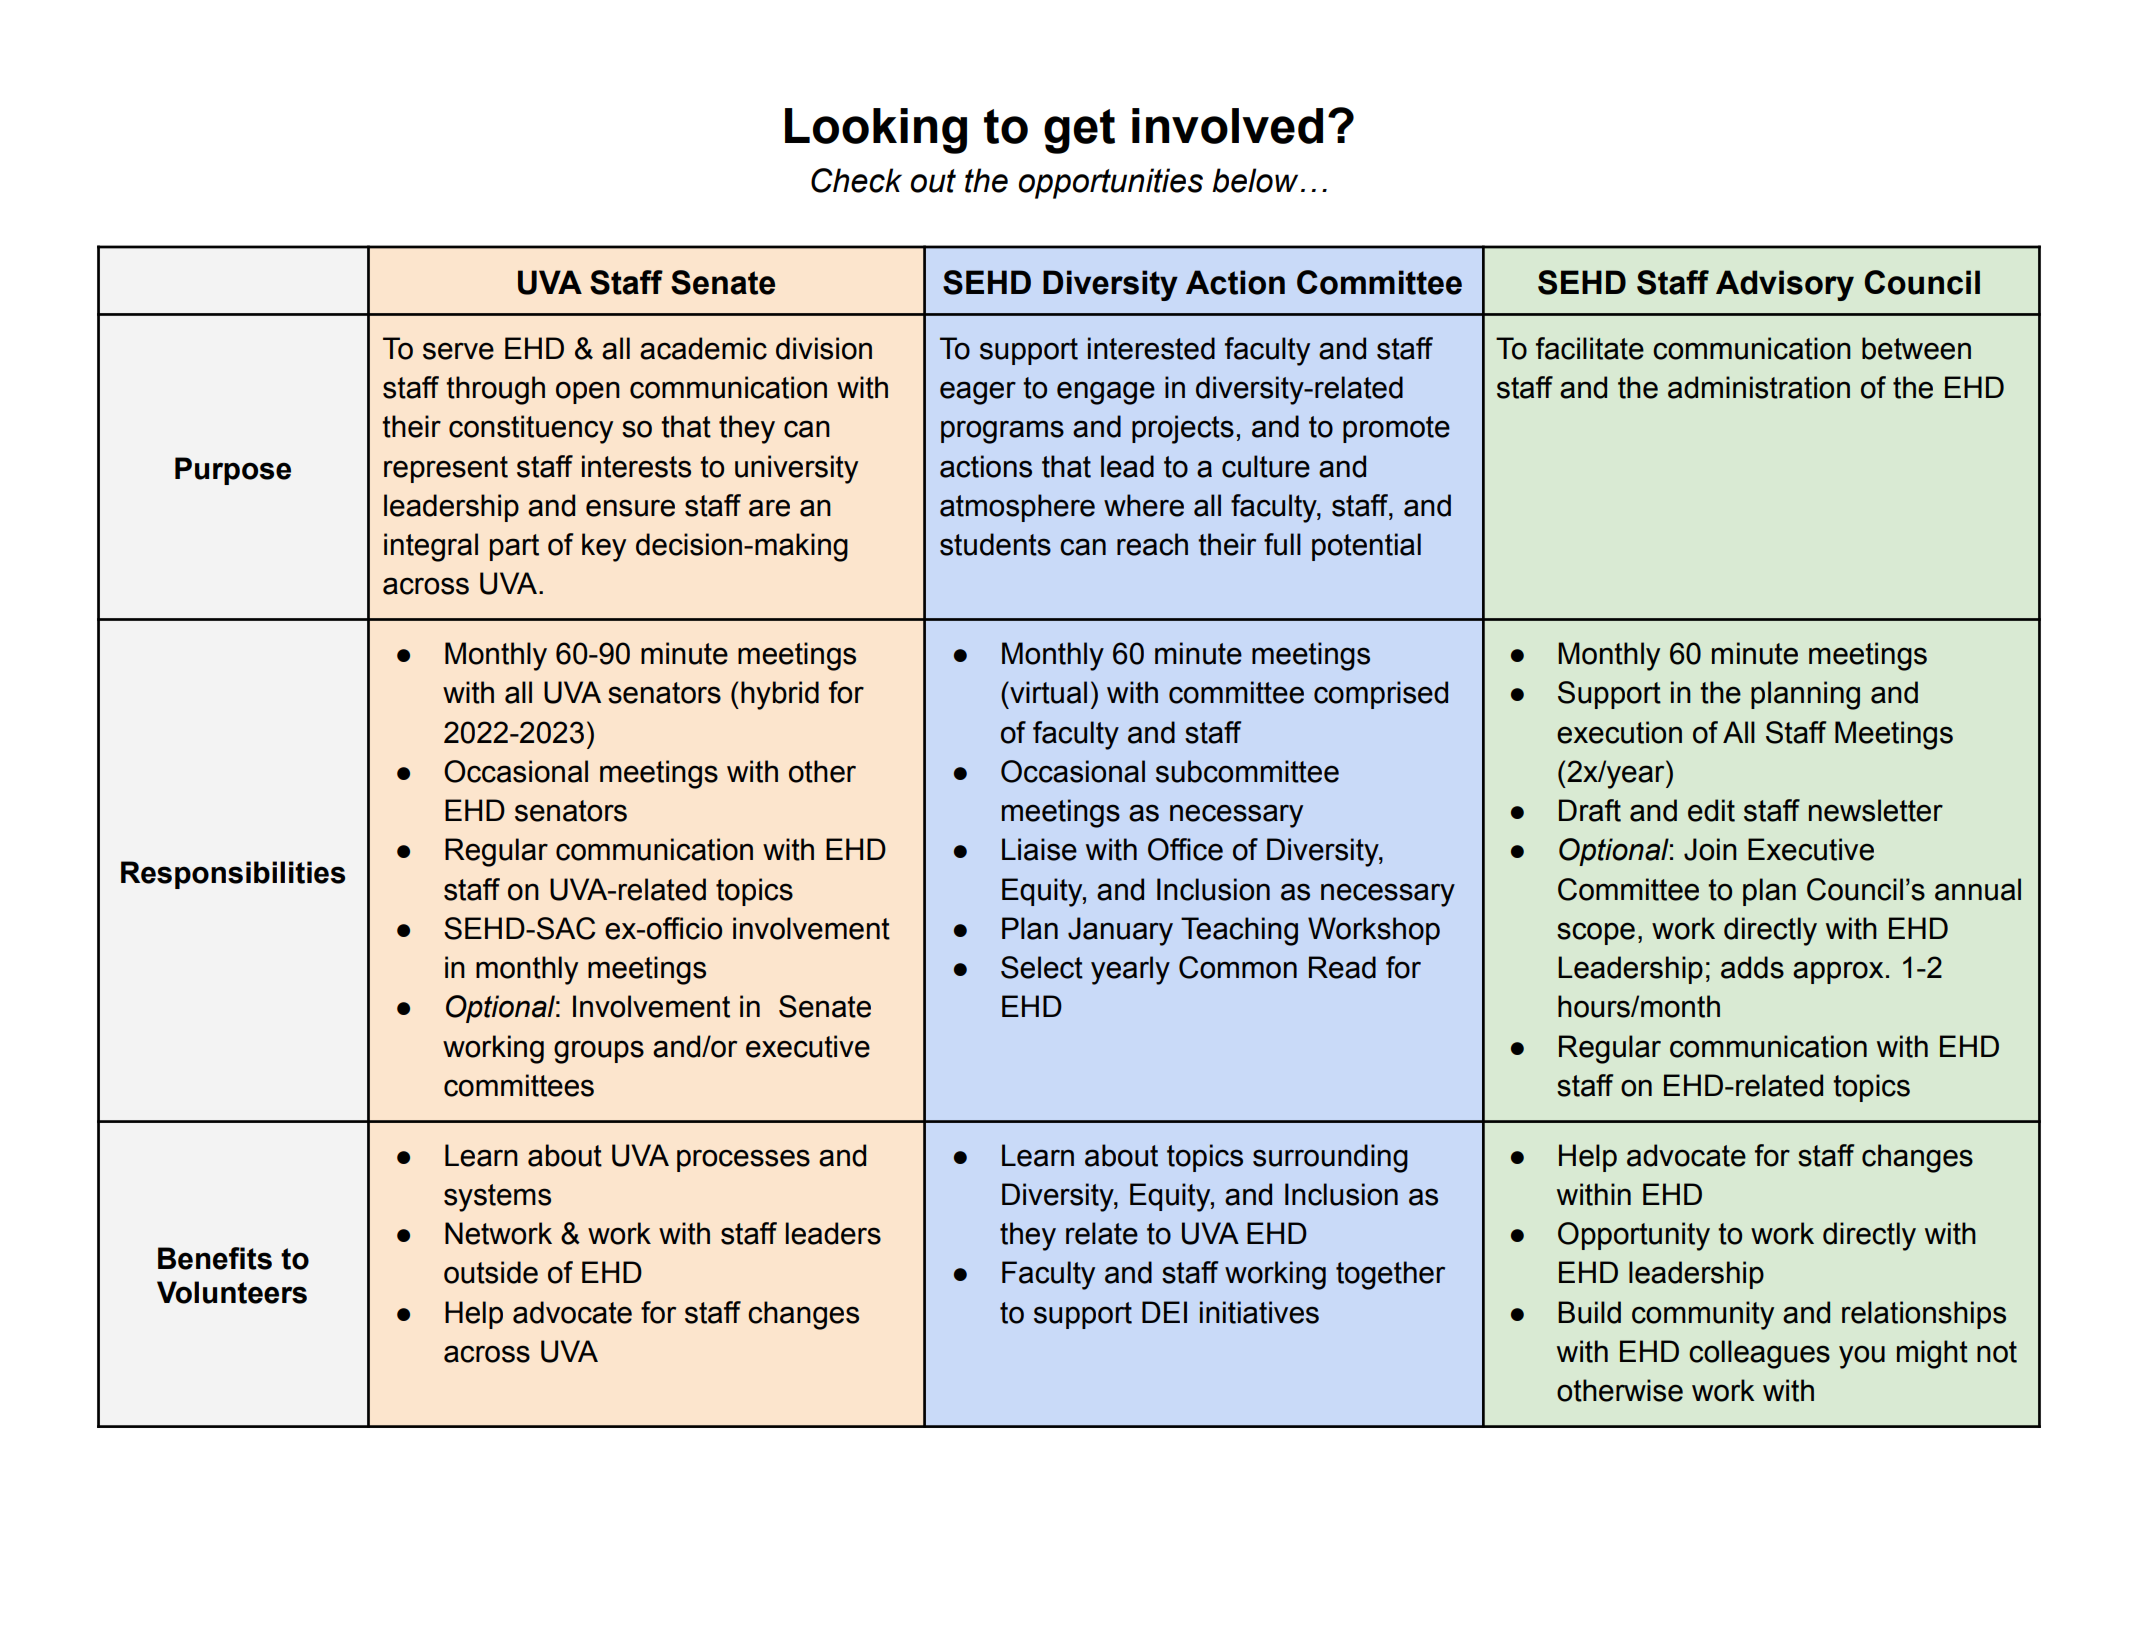 This page has height=1652, width=2138. I want to click on groups, so click(599, 1052).
